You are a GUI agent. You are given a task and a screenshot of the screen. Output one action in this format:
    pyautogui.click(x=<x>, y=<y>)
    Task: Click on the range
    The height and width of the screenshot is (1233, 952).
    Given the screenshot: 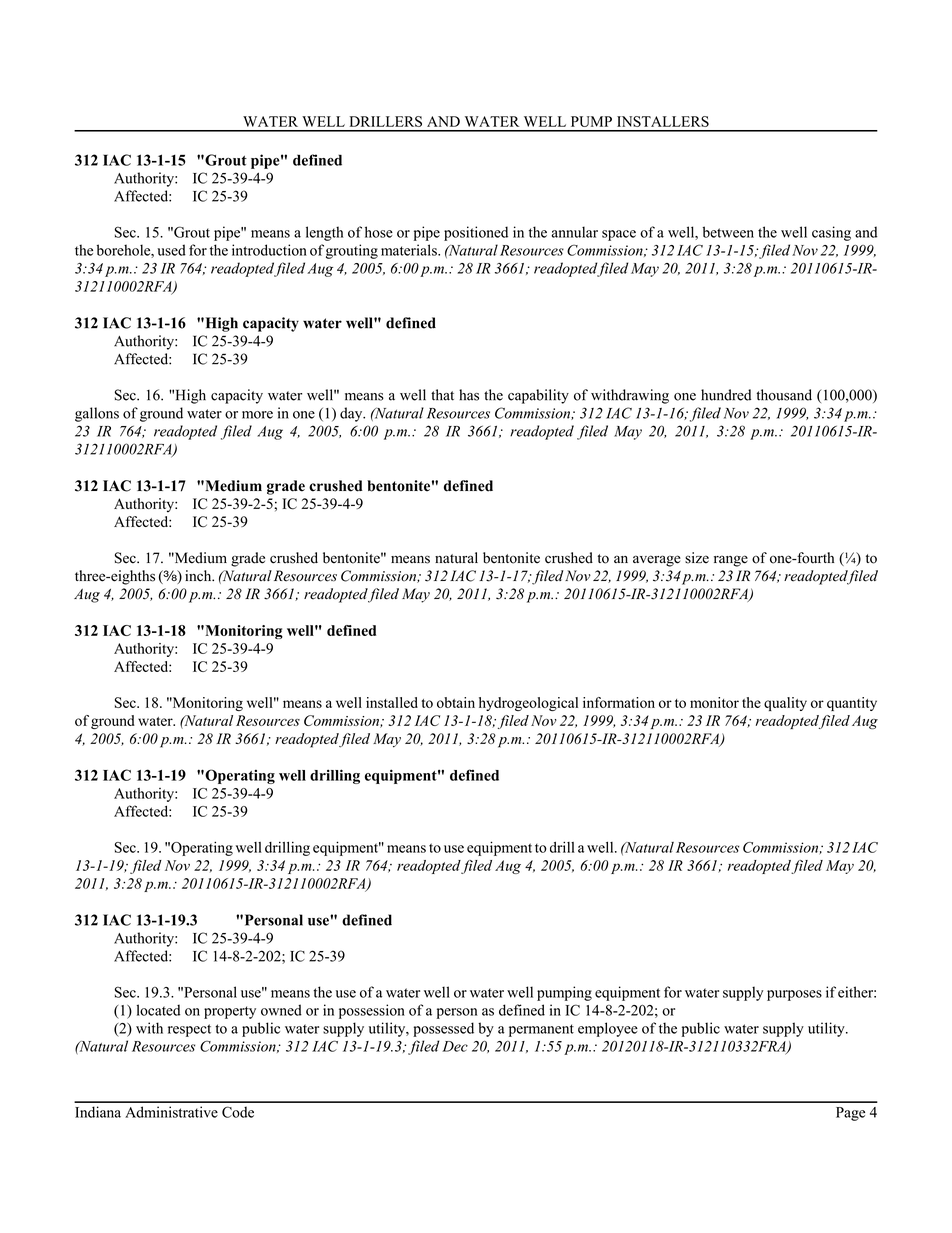 What is the action you would take?
    pyautogui.click(x=731, y=561)
